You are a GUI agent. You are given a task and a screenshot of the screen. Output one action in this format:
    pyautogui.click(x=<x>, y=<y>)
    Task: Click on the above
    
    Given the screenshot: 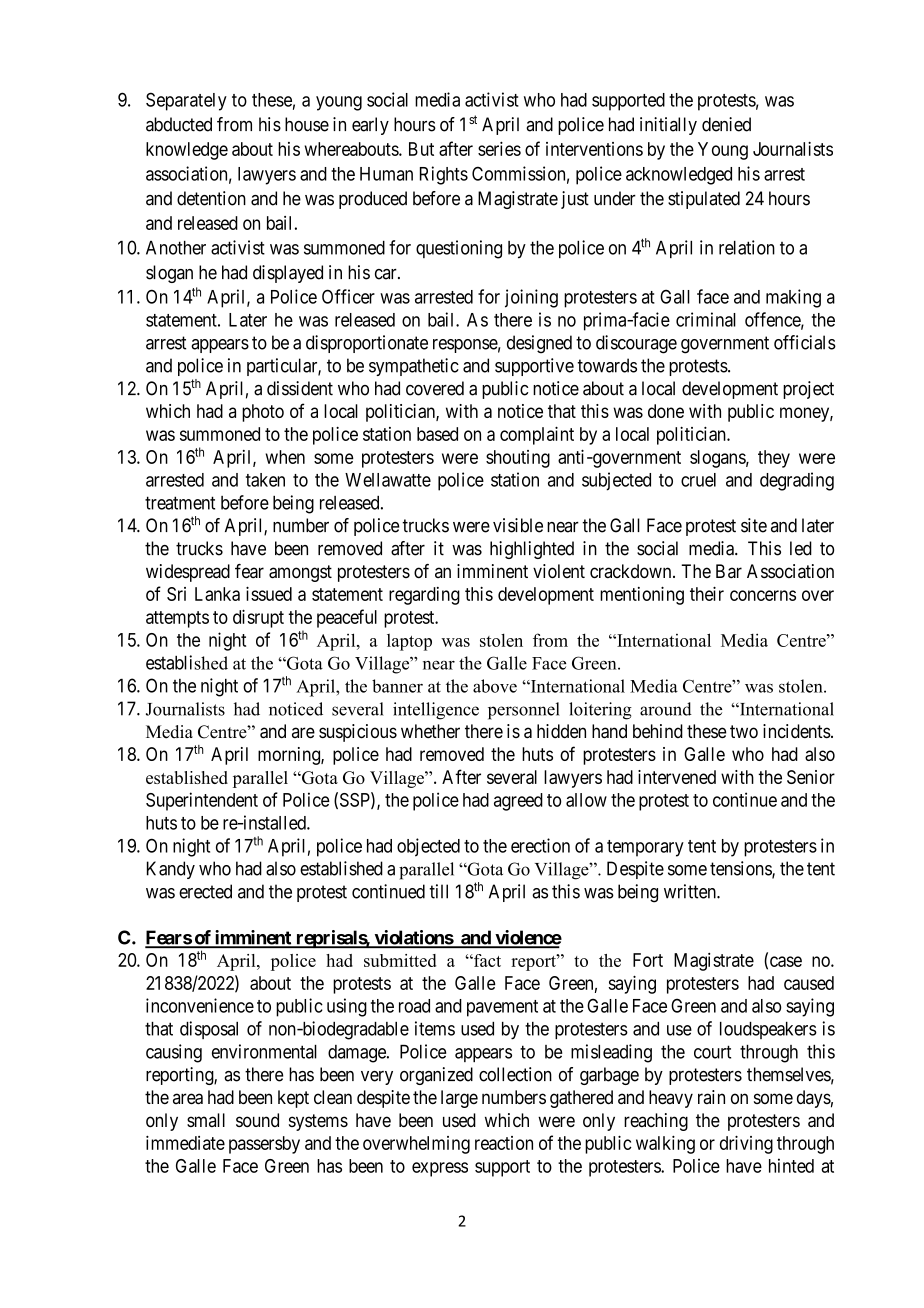 What is the action you would take?
    pyautogui.click(x=495, y=686)
